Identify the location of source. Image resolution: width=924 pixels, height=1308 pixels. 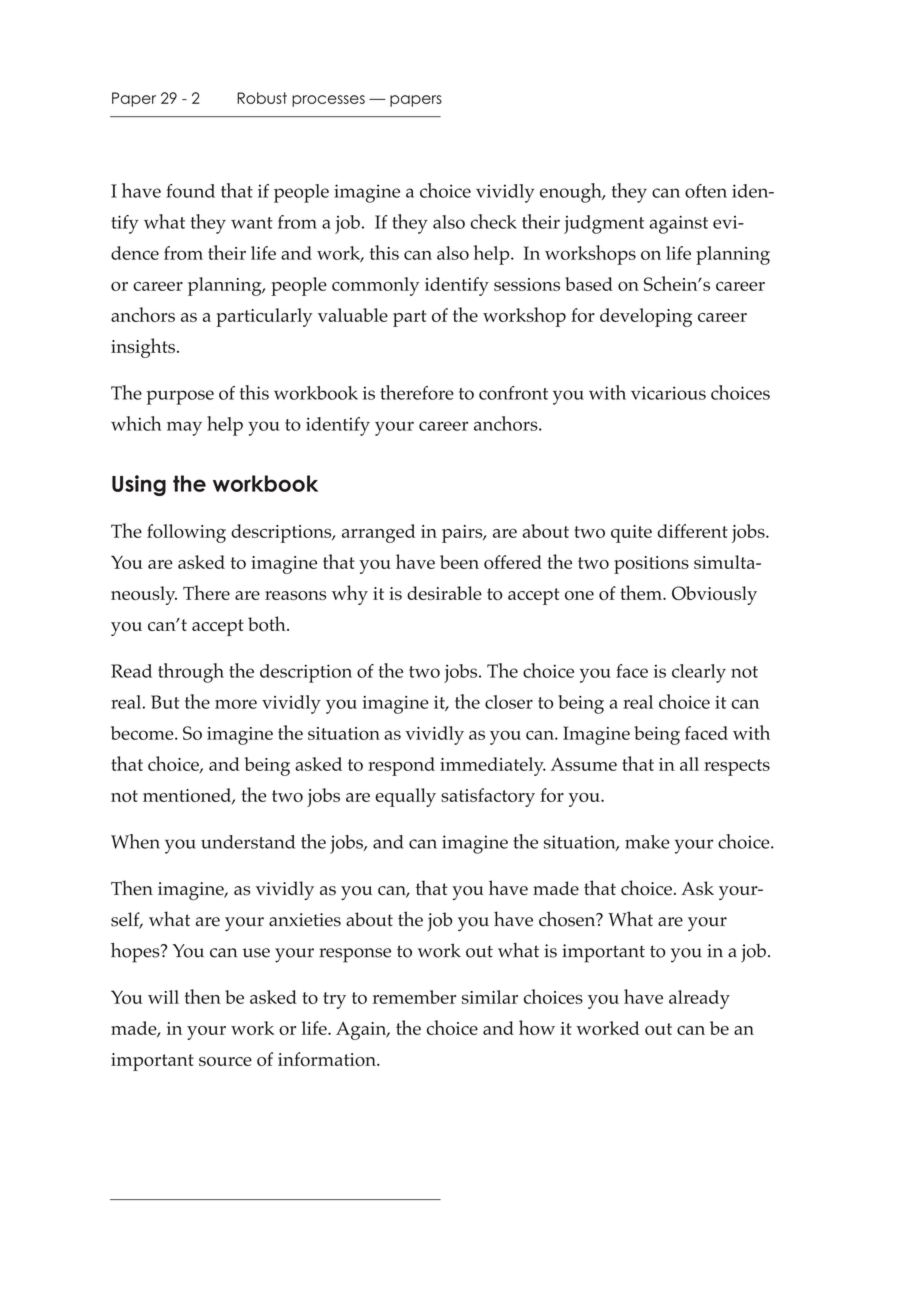
(225, 1061).
